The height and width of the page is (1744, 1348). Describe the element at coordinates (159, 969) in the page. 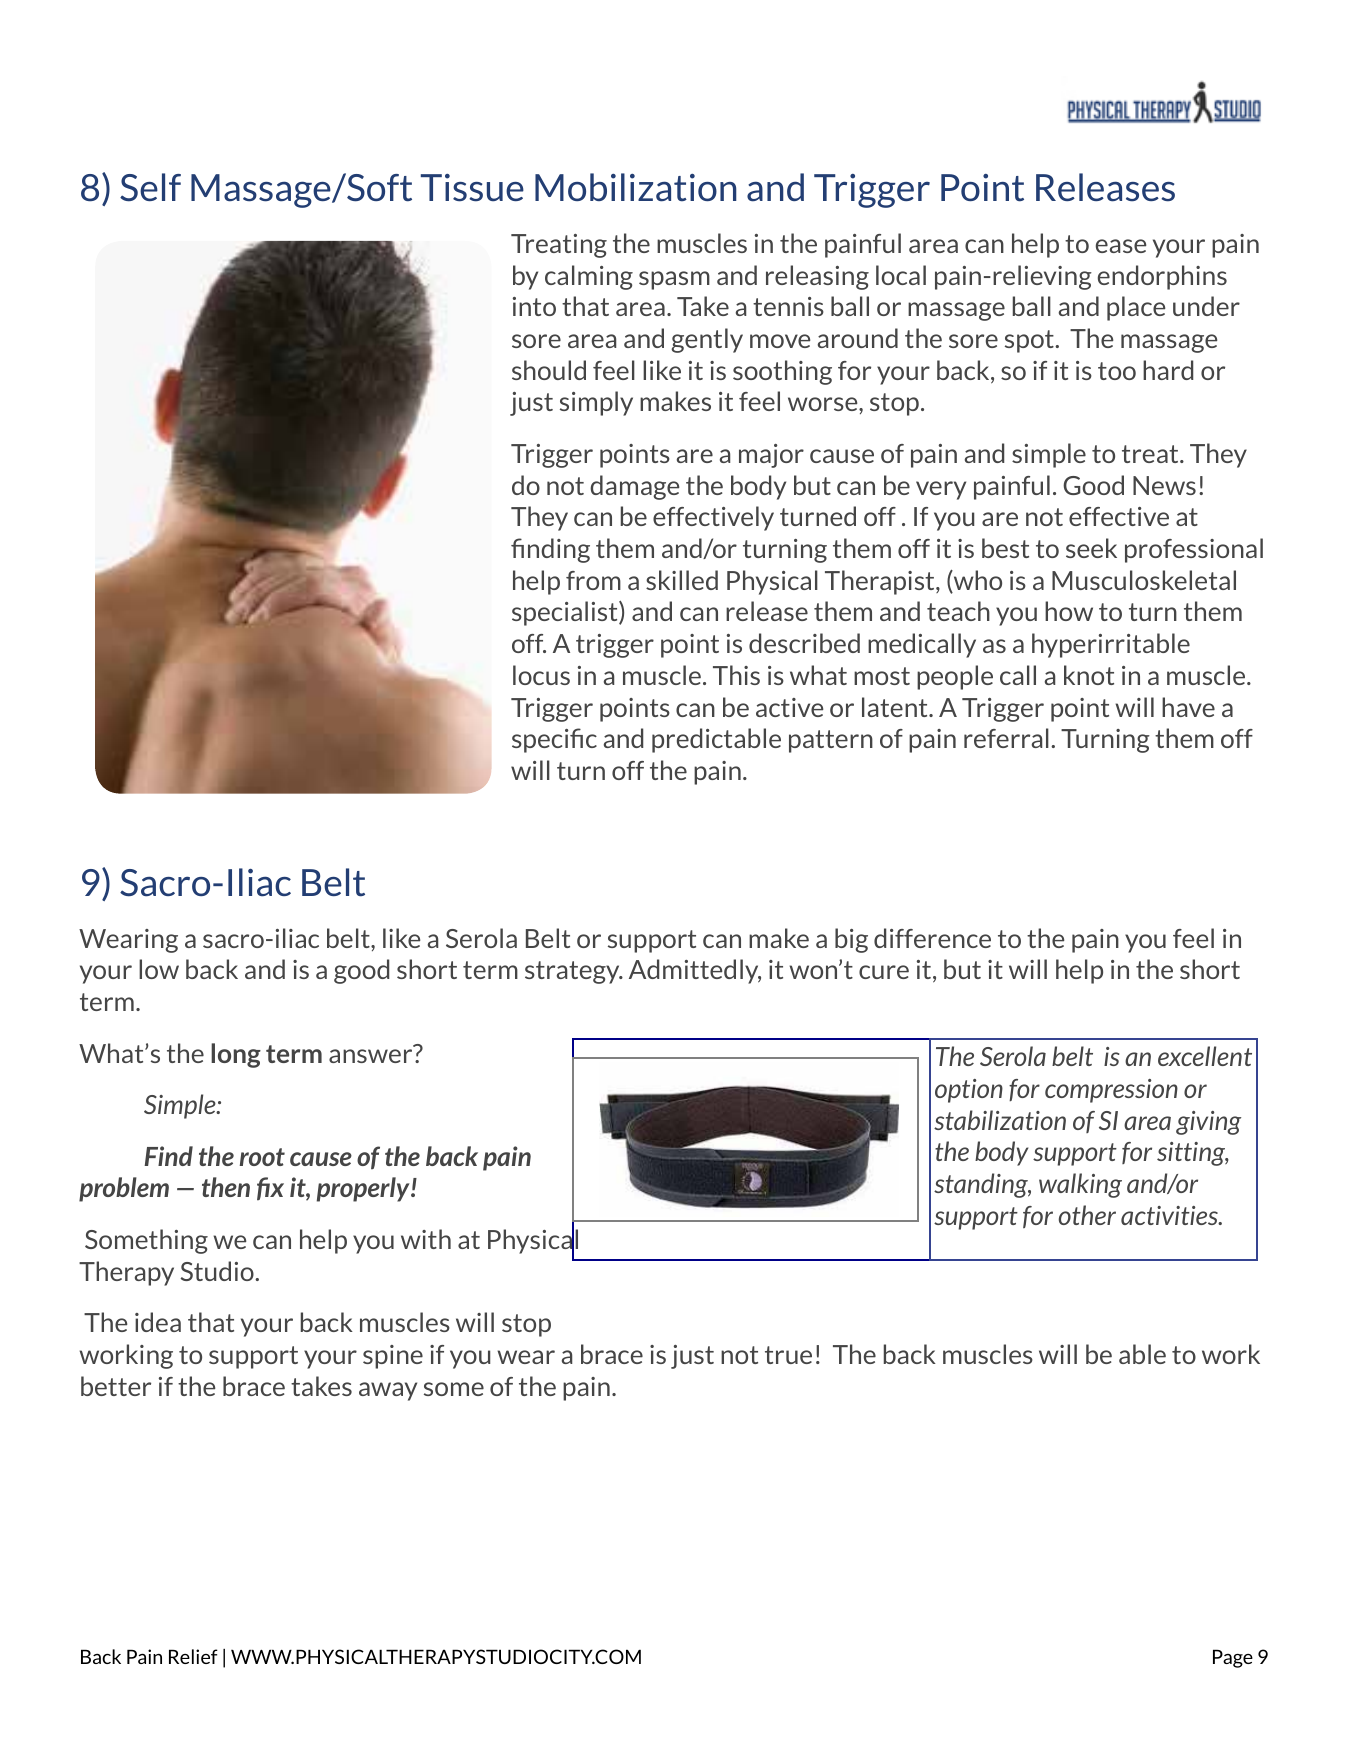

I see `low` at that location.
